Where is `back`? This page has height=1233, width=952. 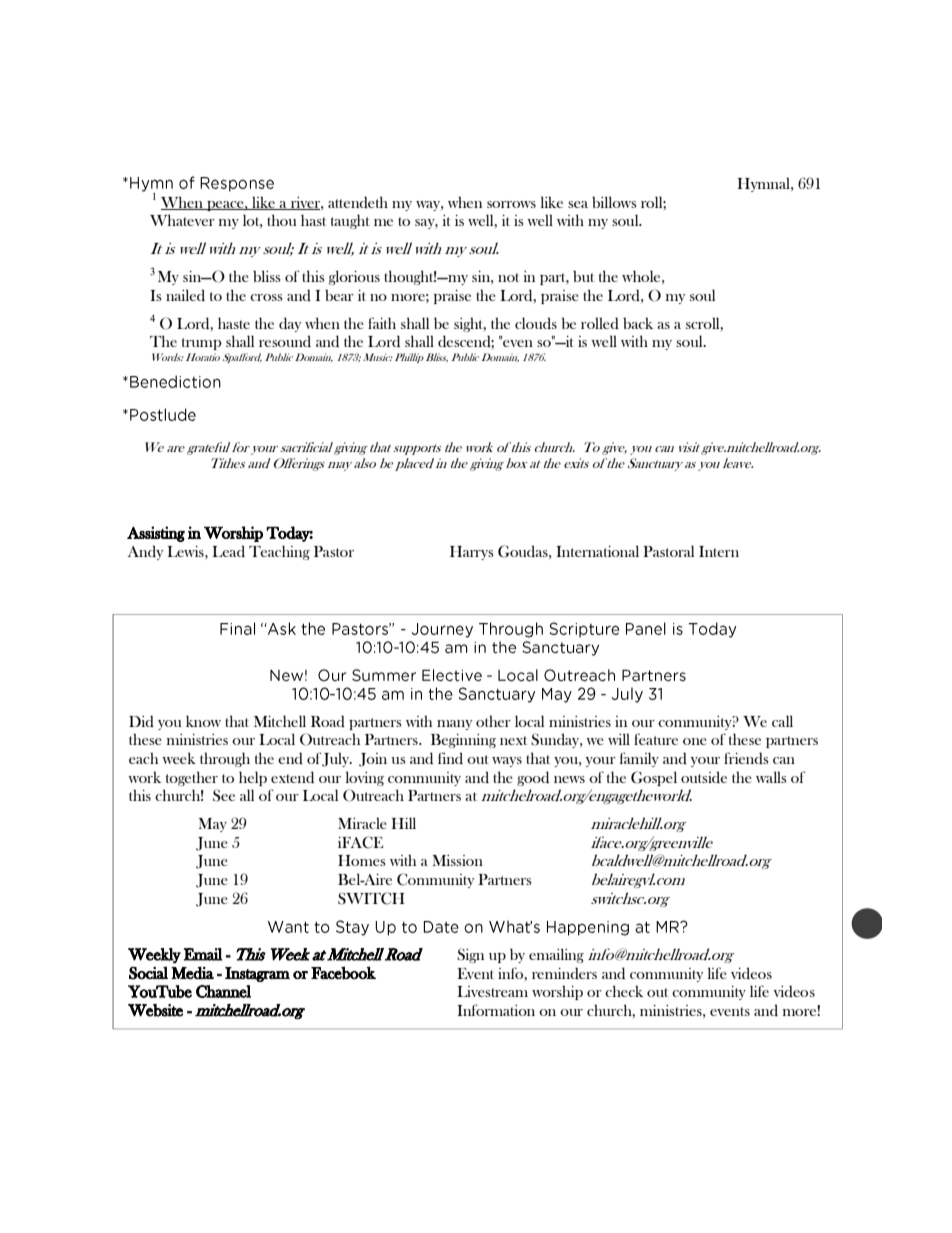
back is located at coordinates (638, 323).
